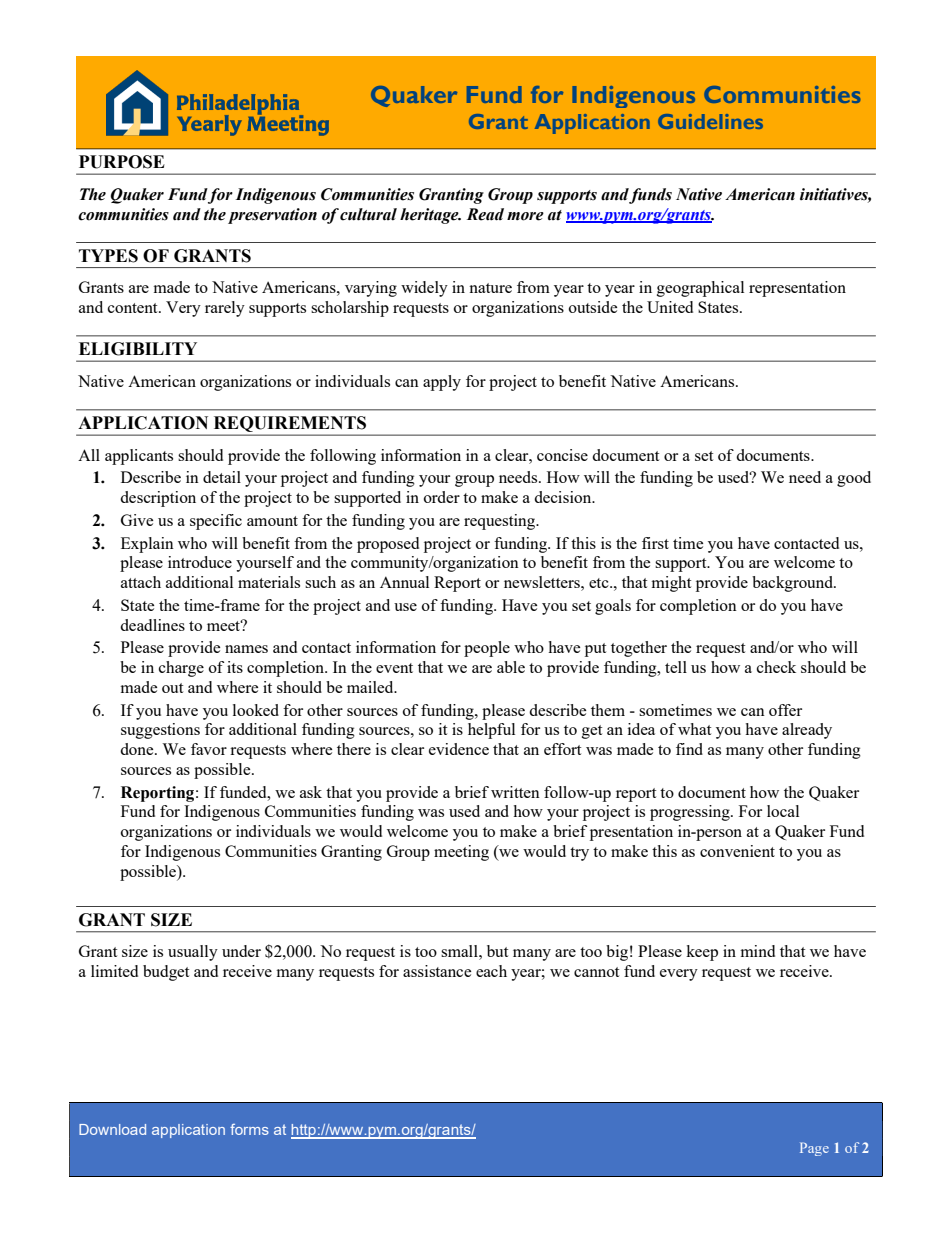  What do you see at coordinates (442, 383) in the page?
I see `apply` at bounding box center [442, 383].
